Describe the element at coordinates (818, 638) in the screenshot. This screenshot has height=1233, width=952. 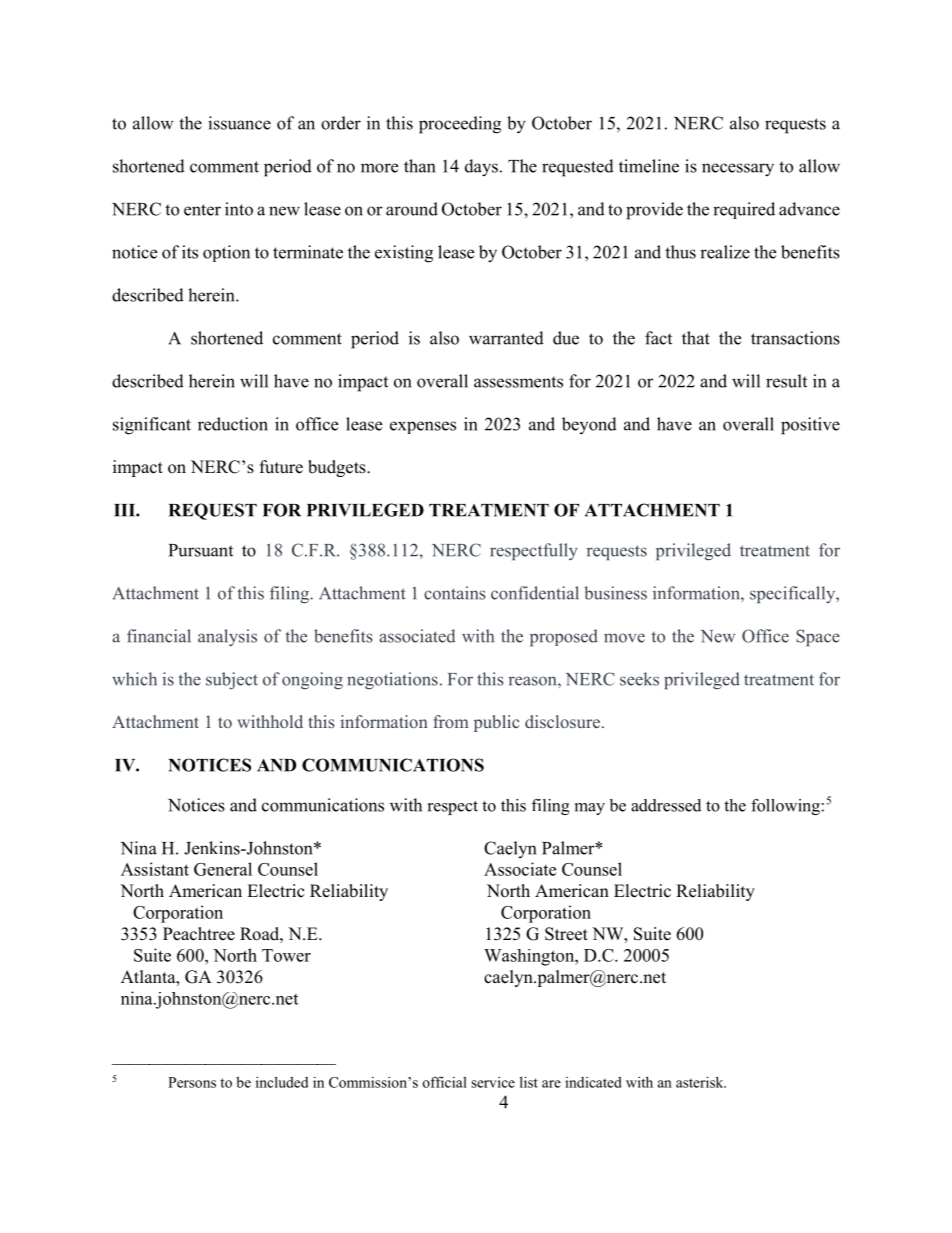
I see `Space` at that location.
